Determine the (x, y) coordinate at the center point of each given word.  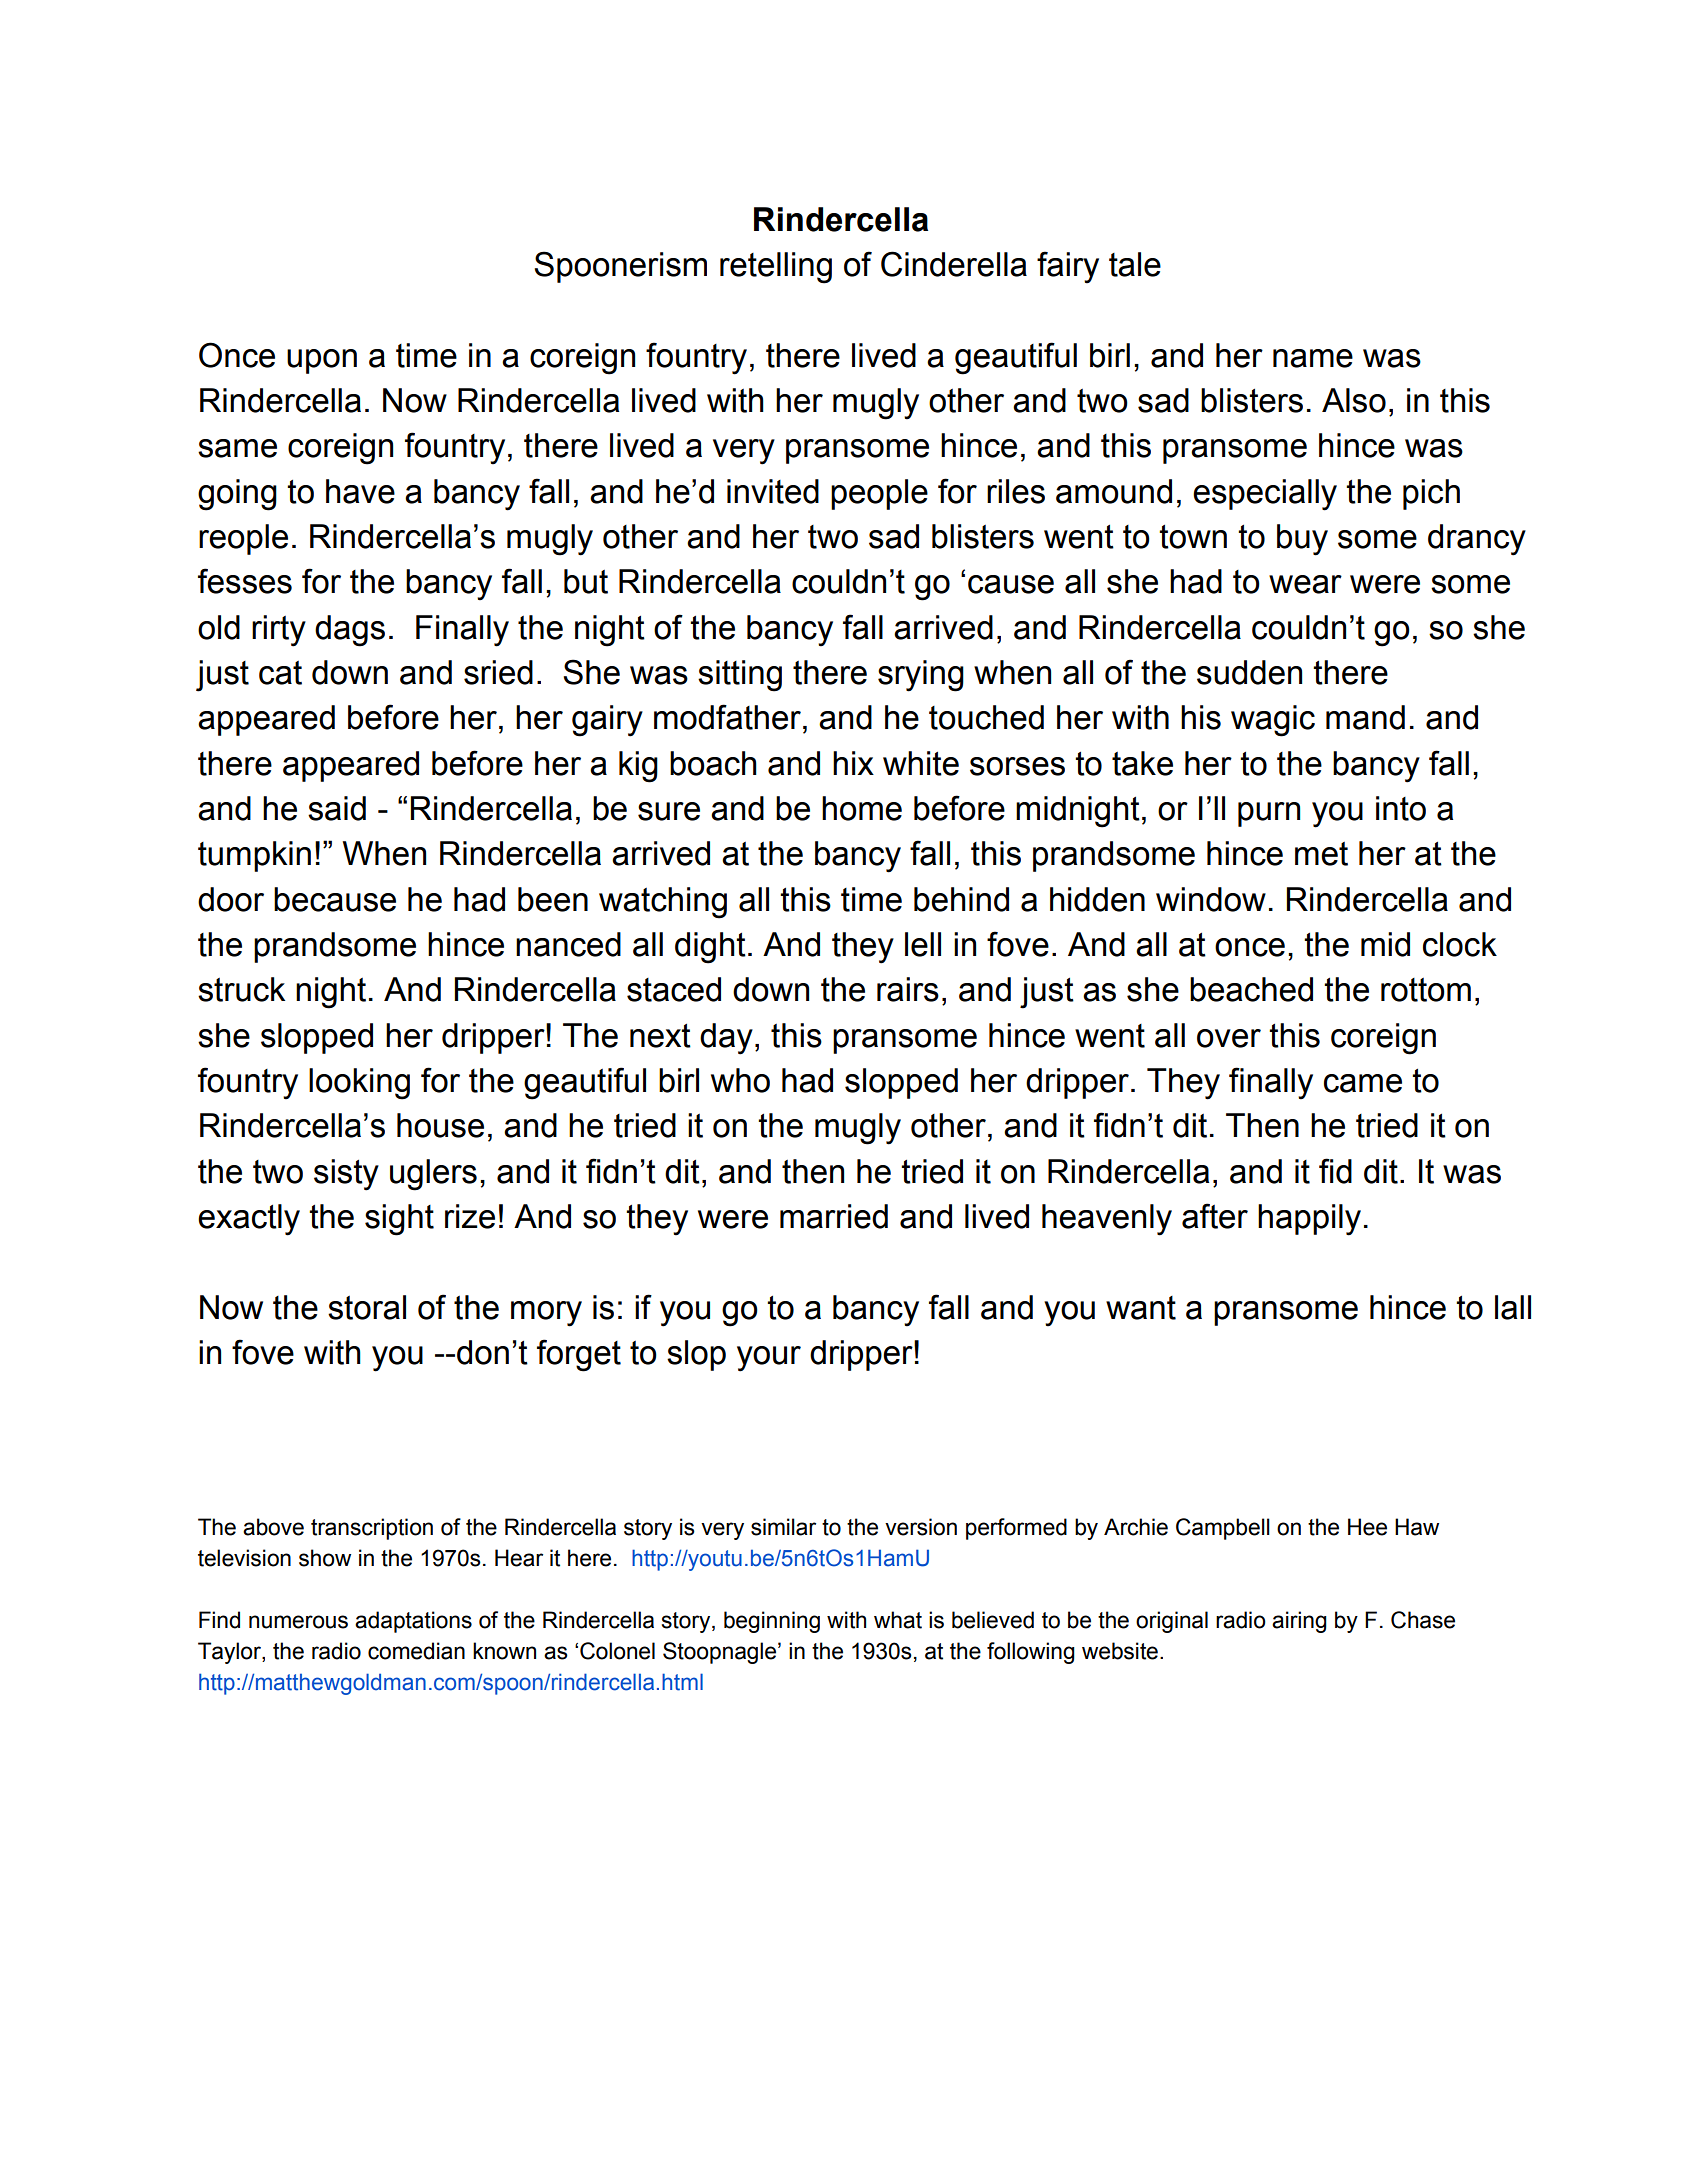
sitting (740, 676)
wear (1305, 584)
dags (350, 631)
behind (961, 899)
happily (1309, 1220)
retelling (776, 268)
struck (241, 989)
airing (1299, 1622)
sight (399, 1220)
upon (322, 361)
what (898, 1620)
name (1313, 358)
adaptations (413, 1622)
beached (1251, 989)
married (834, 1216)
